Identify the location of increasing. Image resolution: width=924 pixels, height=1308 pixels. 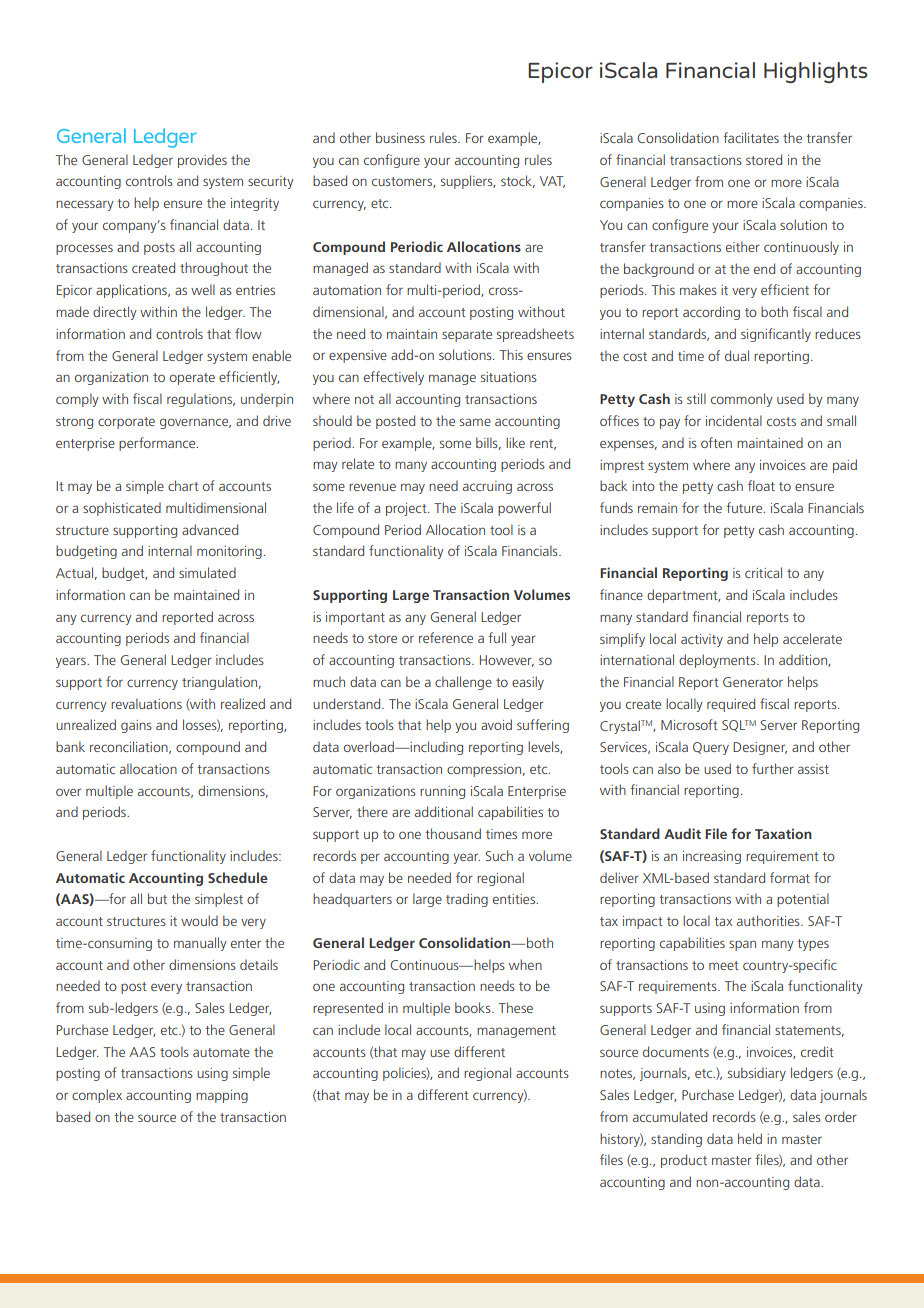
(712, 857).
